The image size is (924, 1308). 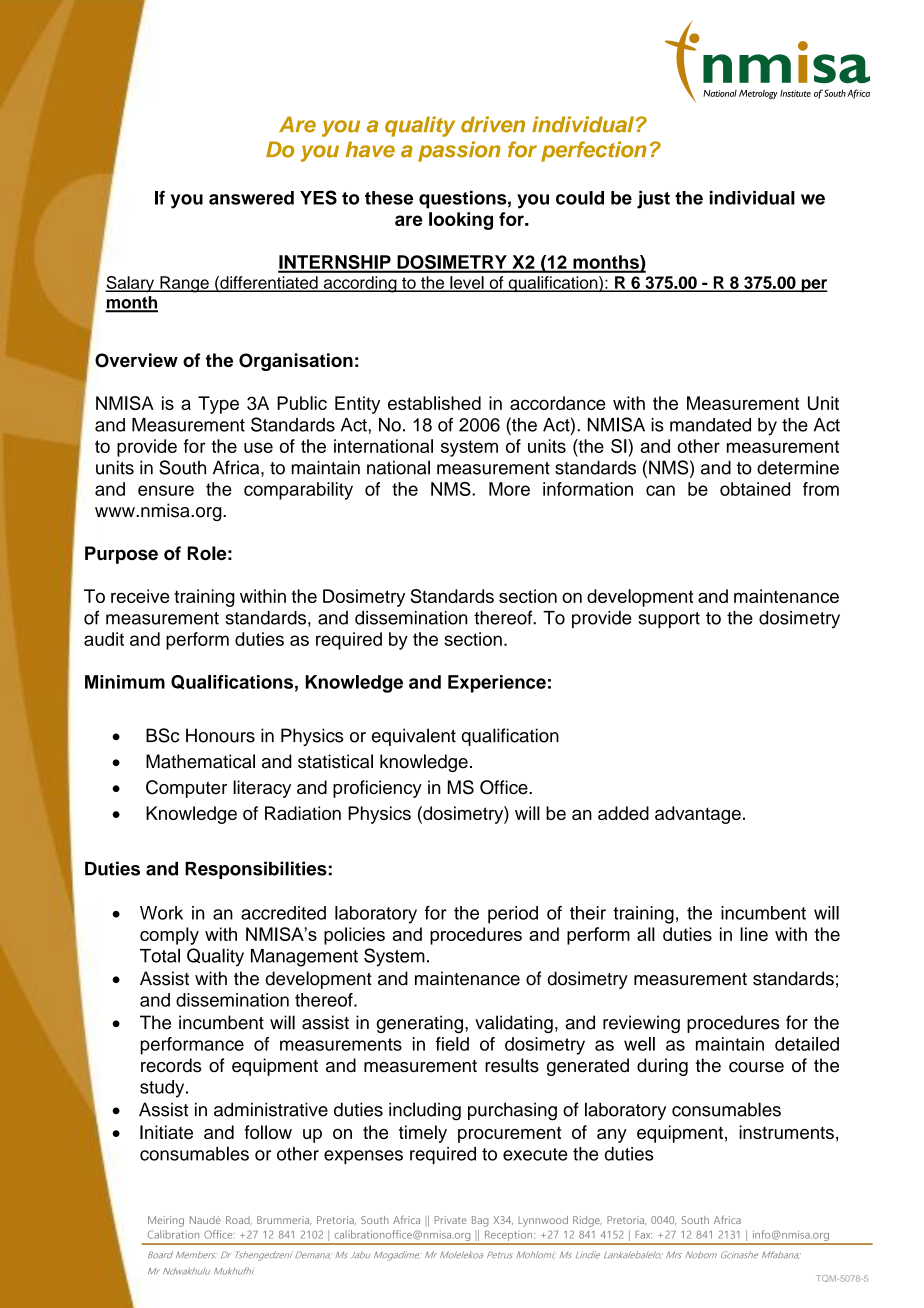 What do you see at coordinates (509, 489) in the screenshot?
I see `More` at bounding box center [509, 489].
